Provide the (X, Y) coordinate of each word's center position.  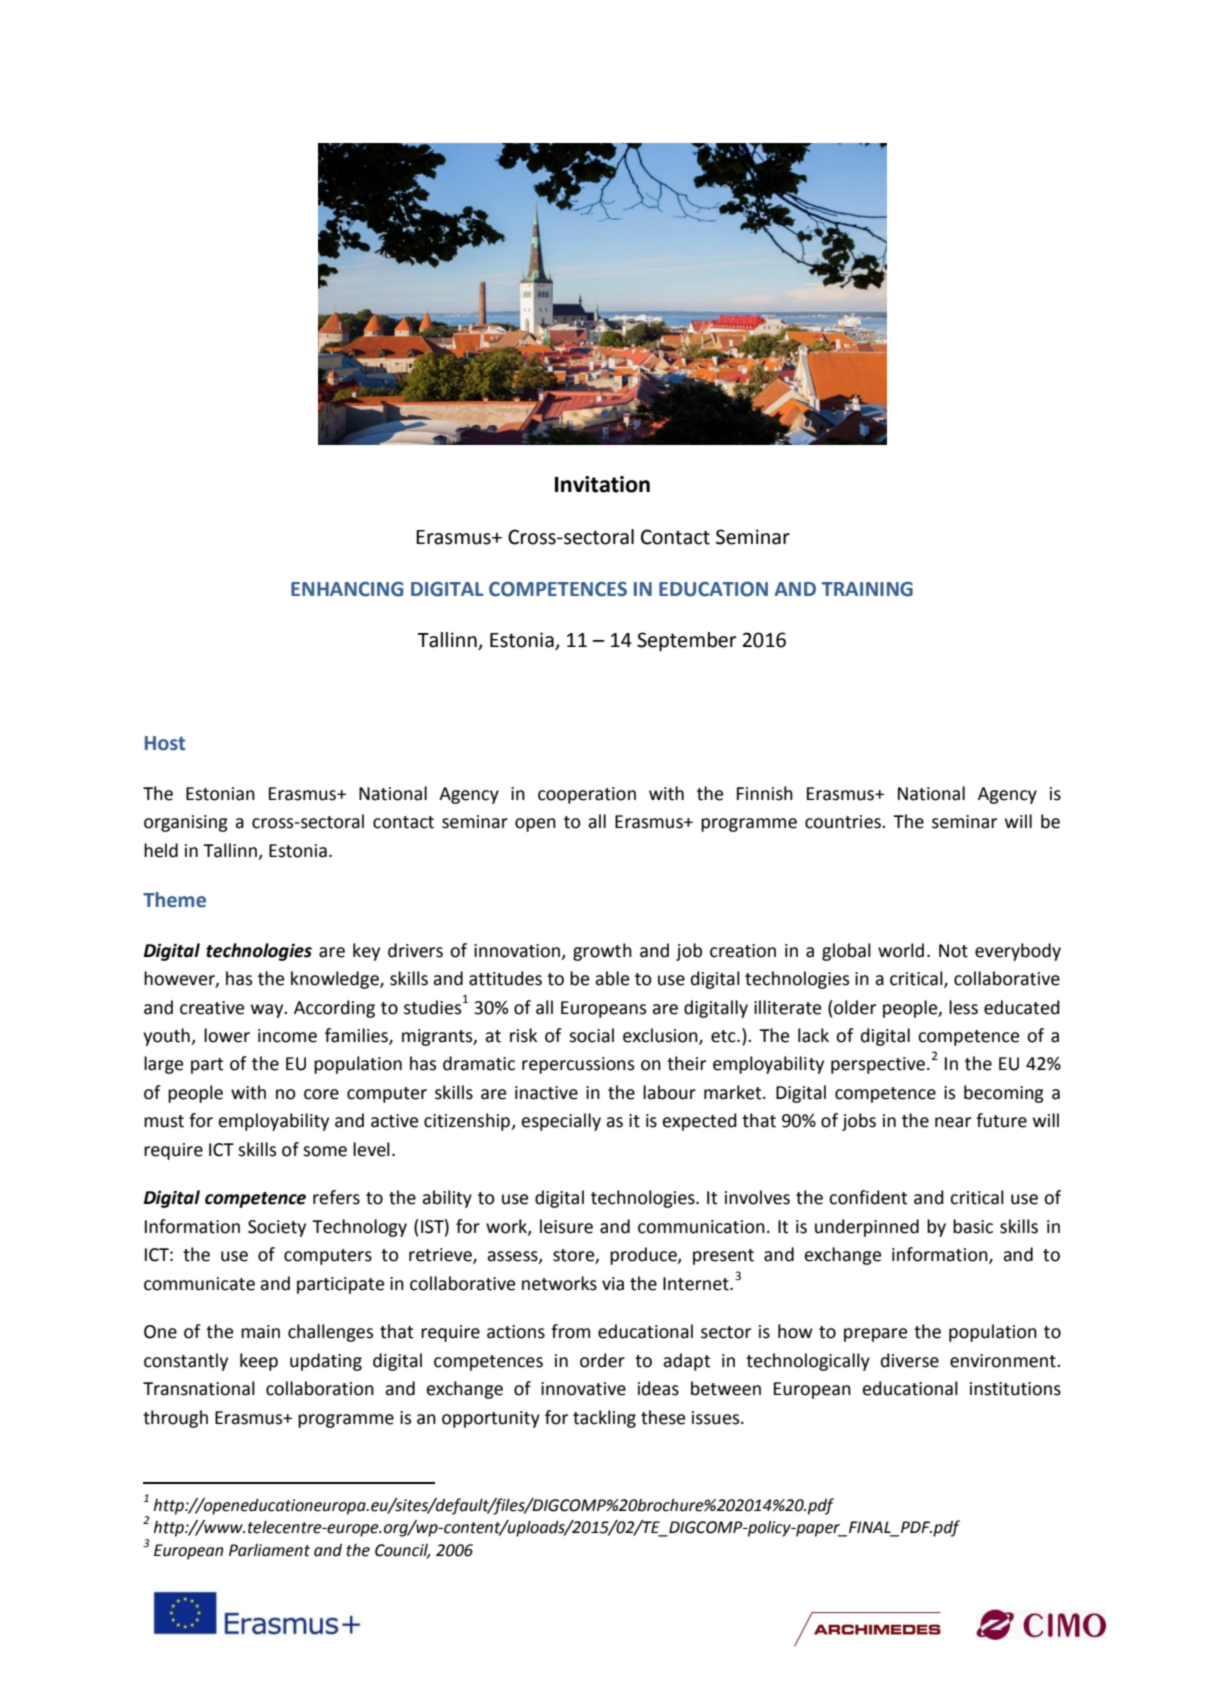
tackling (604, 1419)
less (963, 1007)
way (268, 1011)
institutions (1015, 1389)
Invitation (602, 484)
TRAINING (867, 589)
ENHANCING (347, 589)
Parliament (269, 1550)
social (591, 1035)
